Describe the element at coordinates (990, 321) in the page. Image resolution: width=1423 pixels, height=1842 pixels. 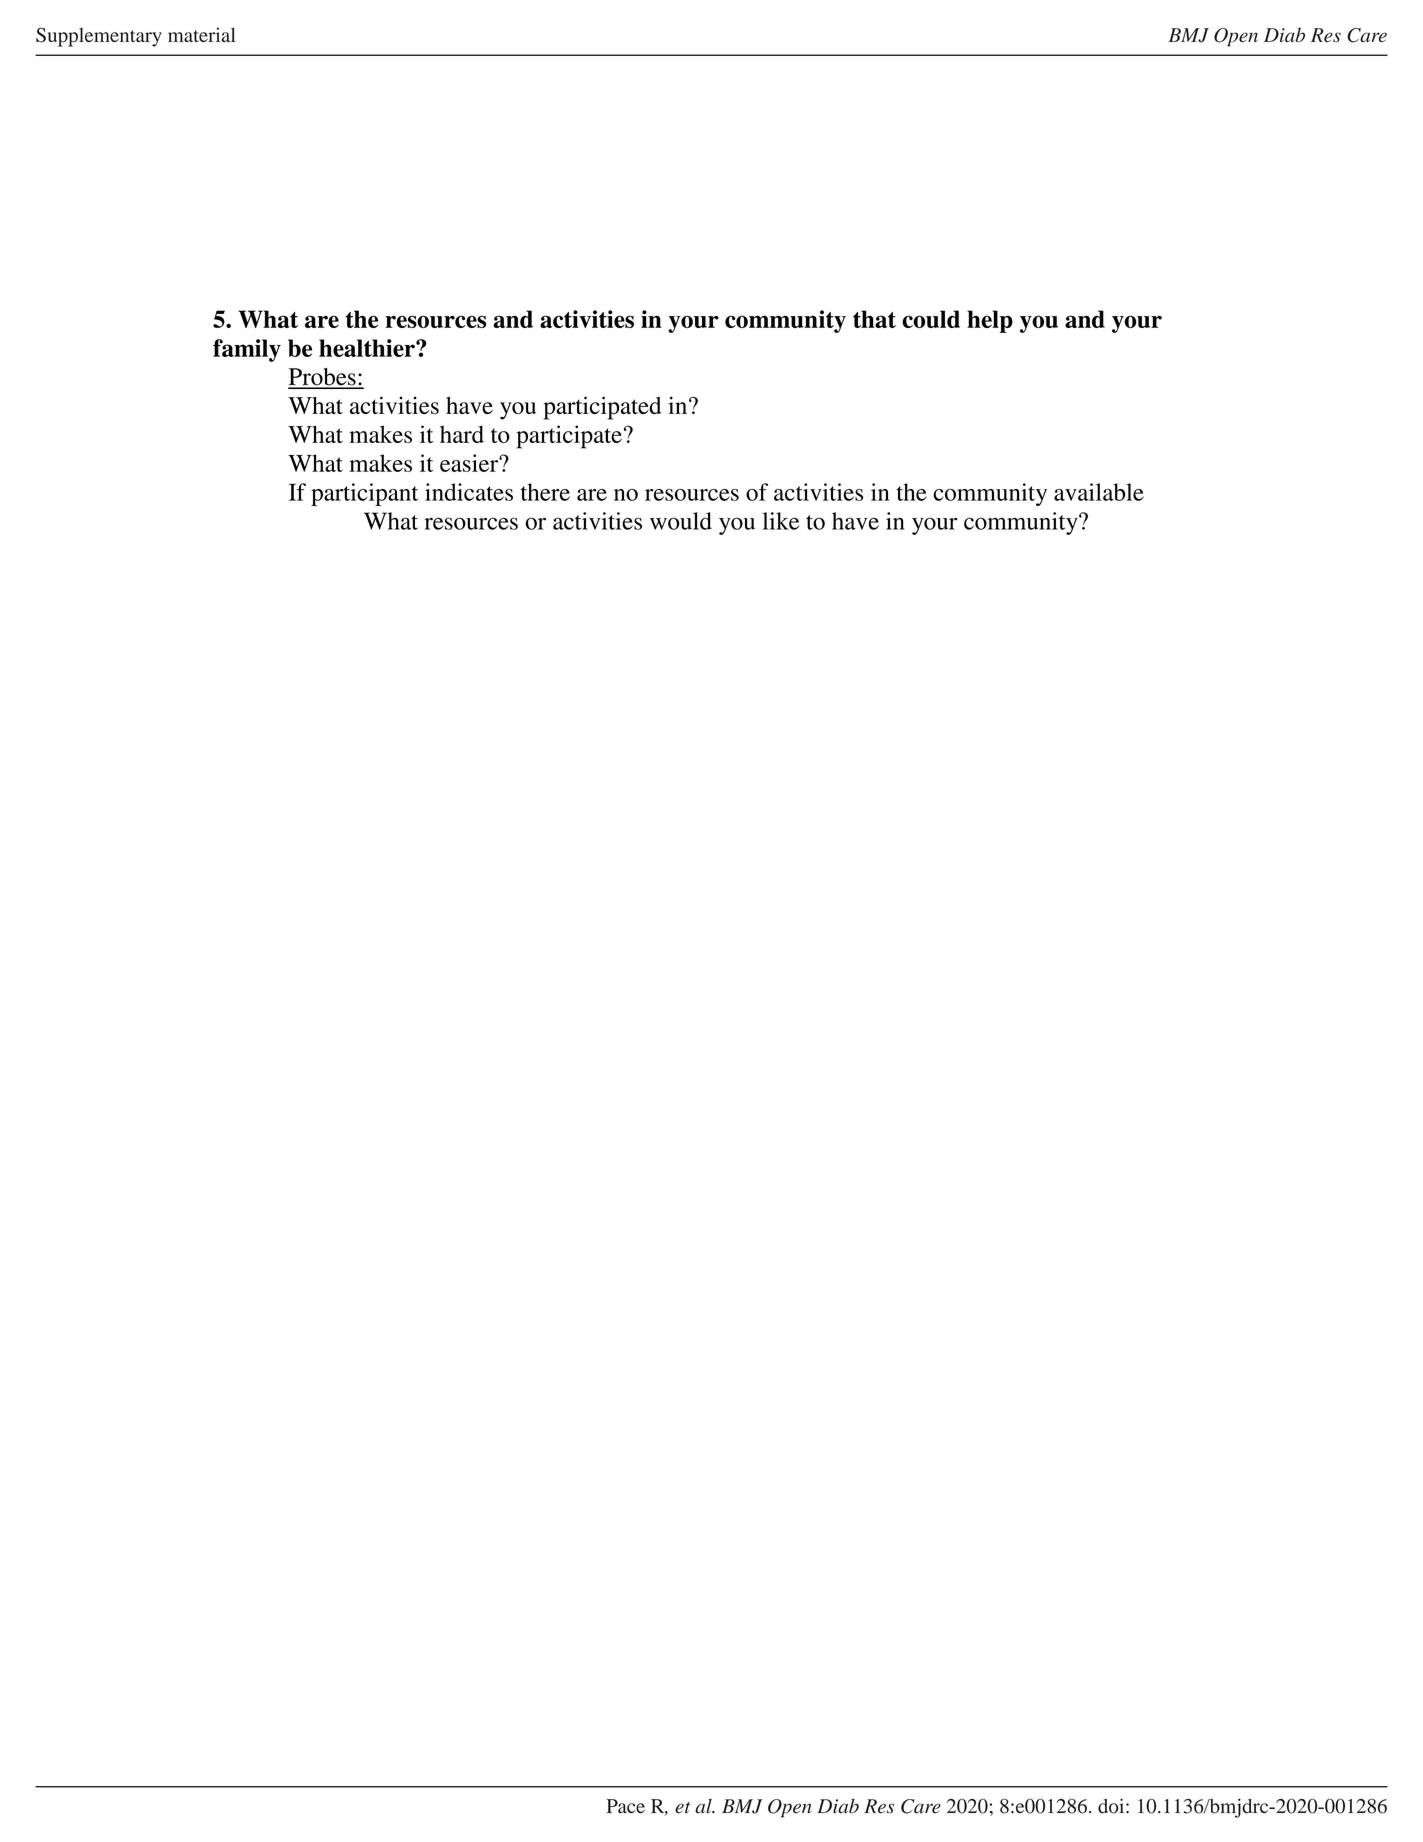
I see `help` at that location.
